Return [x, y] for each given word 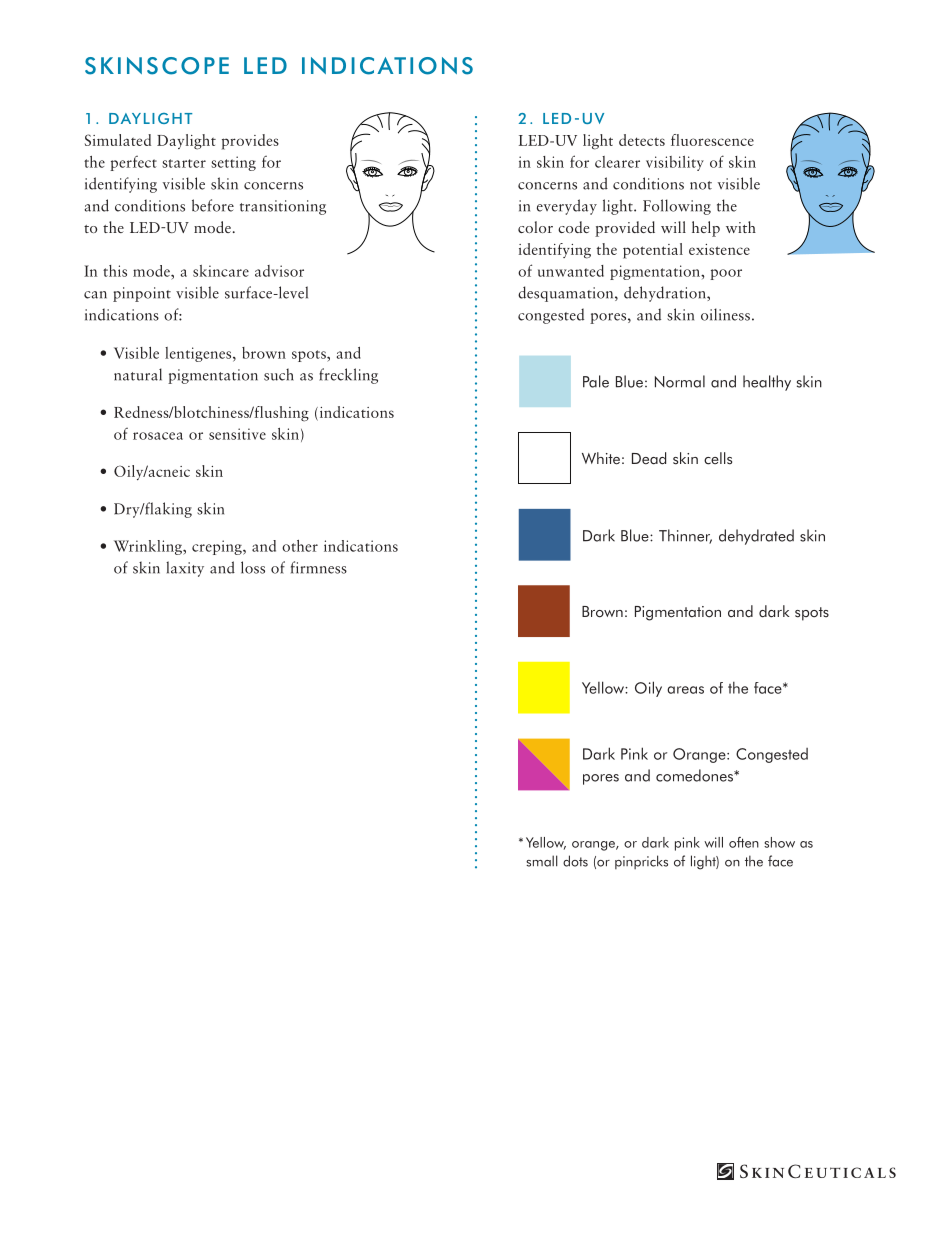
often [744, 842]
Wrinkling [149, 547]
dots [575, 861]
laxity [185, 569]
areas [685, 690]
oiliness [725, 314]
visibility [675, 163]
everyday [567, 207]
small [542, 861]
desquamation [567, 294]
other [300, 546]
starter [184, 163]
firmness [319, 567]
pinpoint [142, 294]
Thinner [685, 536]
